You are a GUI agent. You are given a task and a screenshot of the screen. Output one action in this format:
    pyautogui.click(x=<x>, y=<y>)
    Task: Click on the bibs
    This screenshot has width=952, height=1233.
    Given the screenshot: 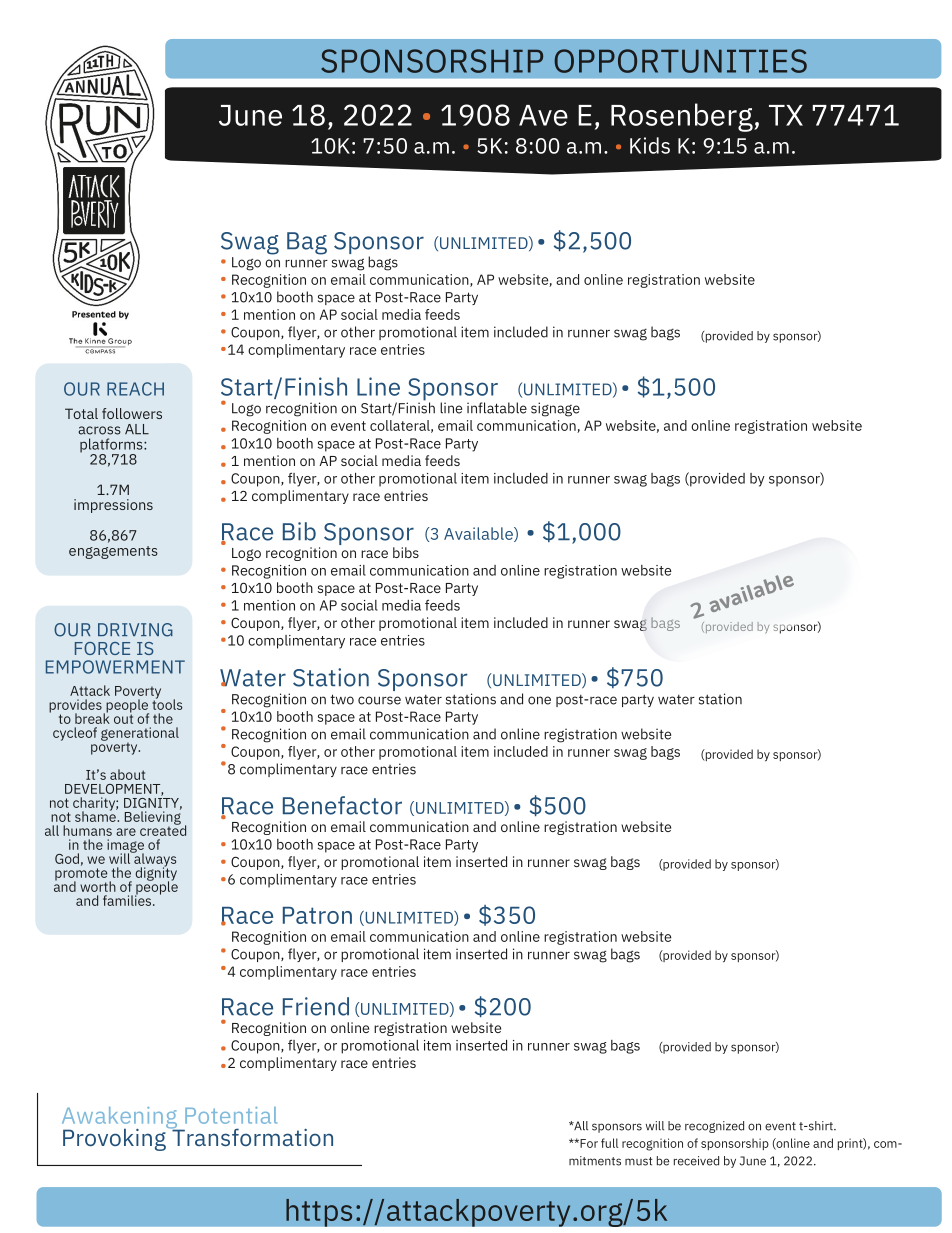 What is the action you would take?
    pyautogui.click(x=406, y=552)
